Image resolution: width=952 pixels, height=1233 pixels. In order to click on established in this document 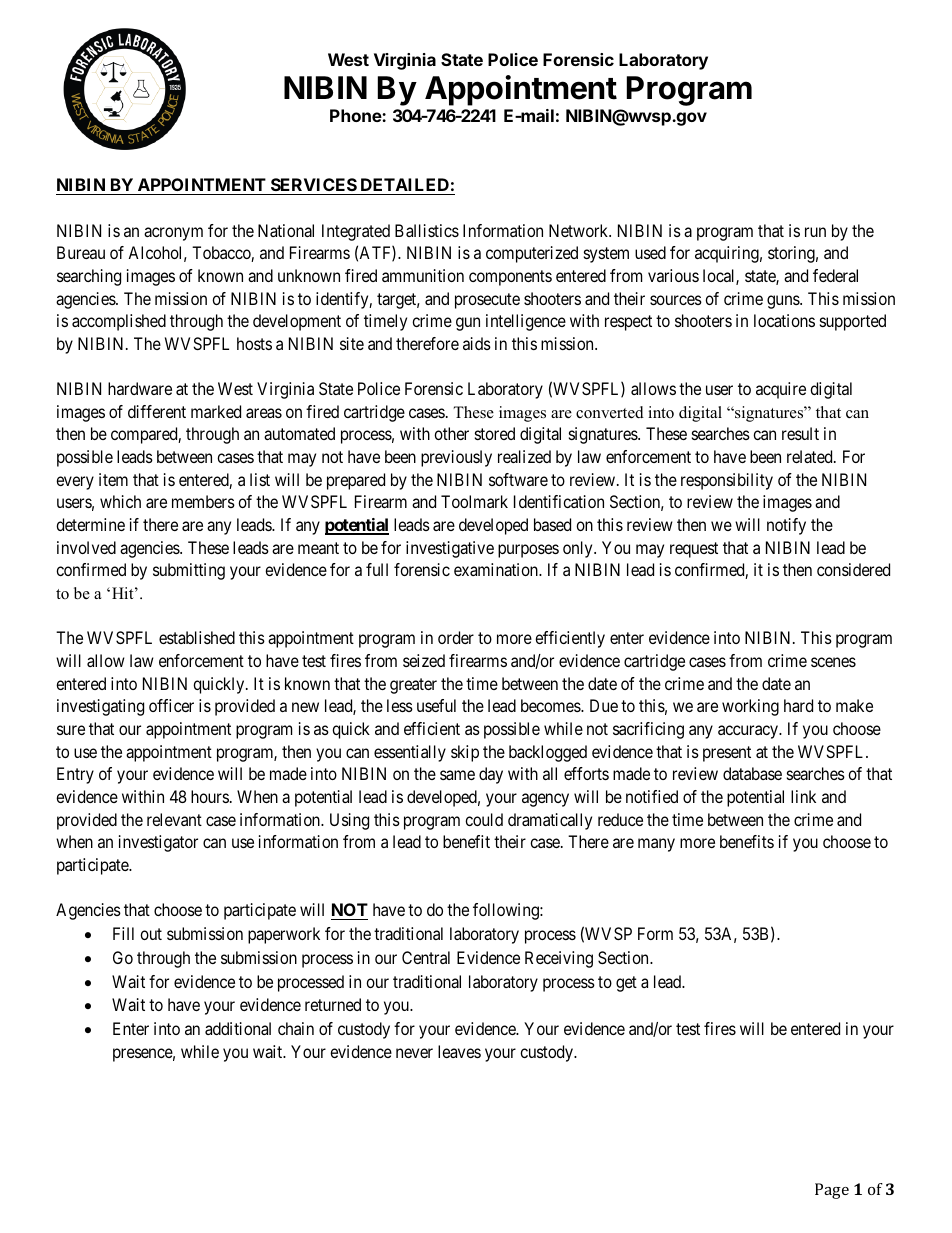, I will do `click(197, 637)`.
